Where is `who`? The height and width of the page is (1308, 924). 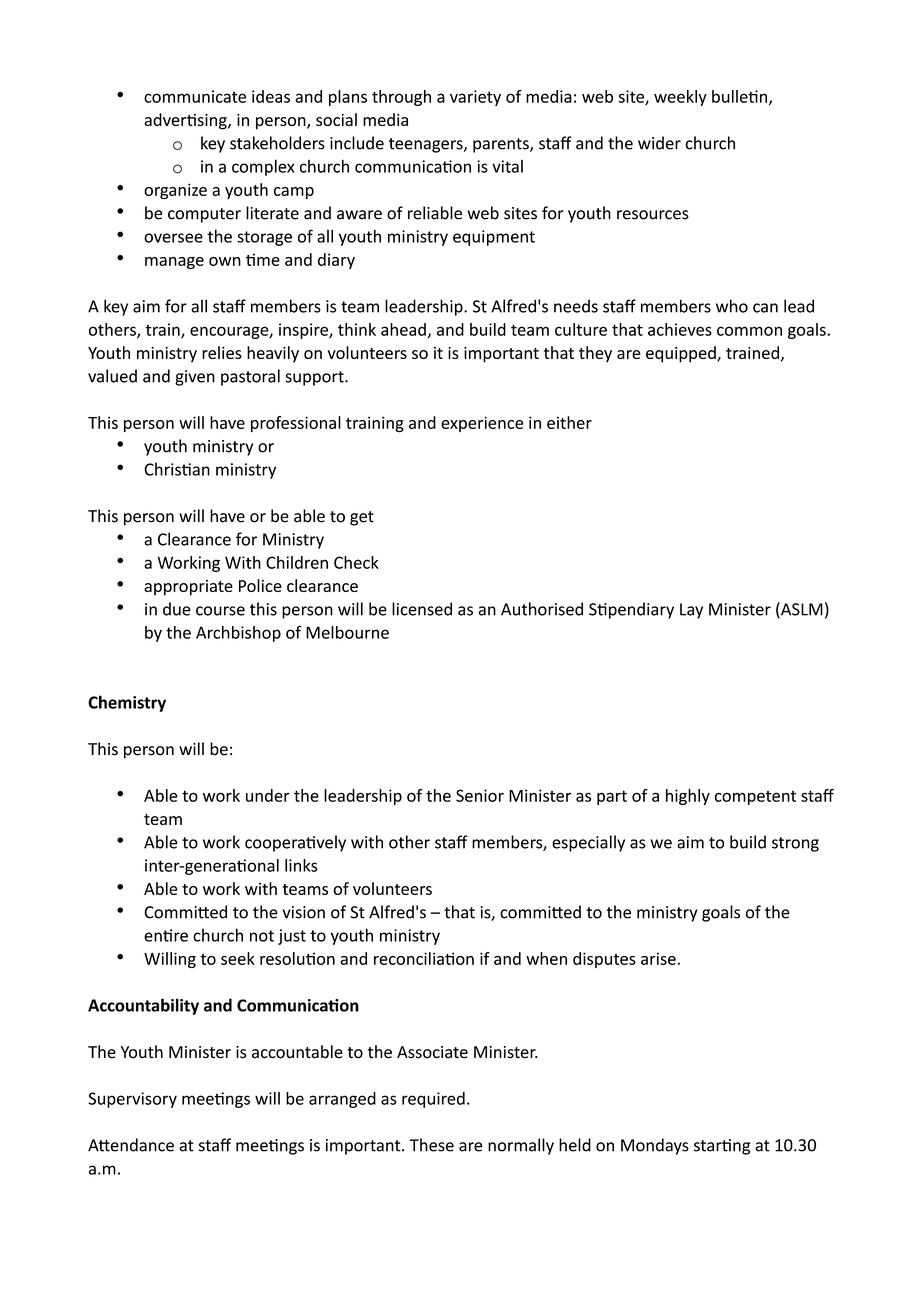 who is located at coordinates (732, 306).
